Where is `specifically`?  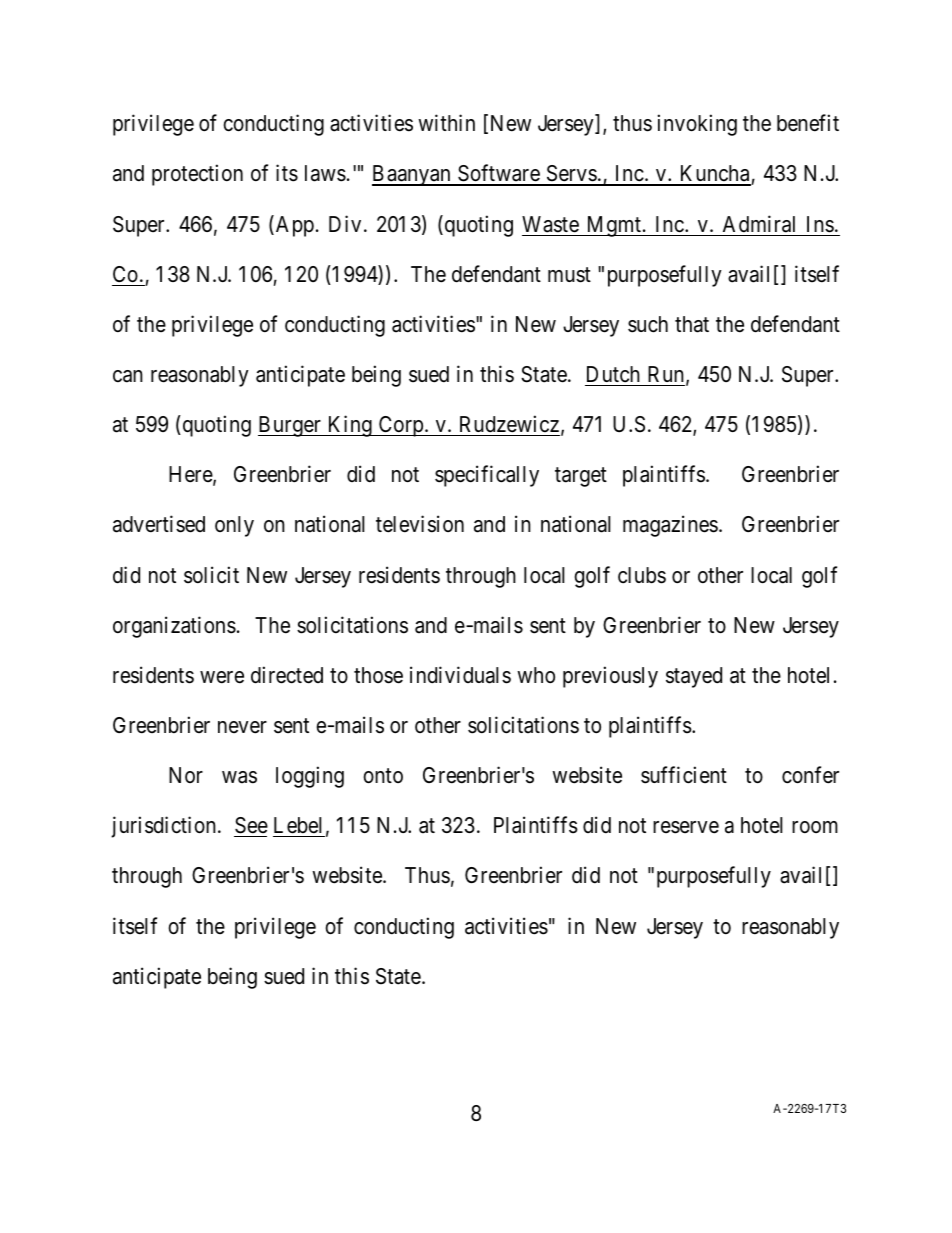
specifically is located at coordinates (487, 476).
